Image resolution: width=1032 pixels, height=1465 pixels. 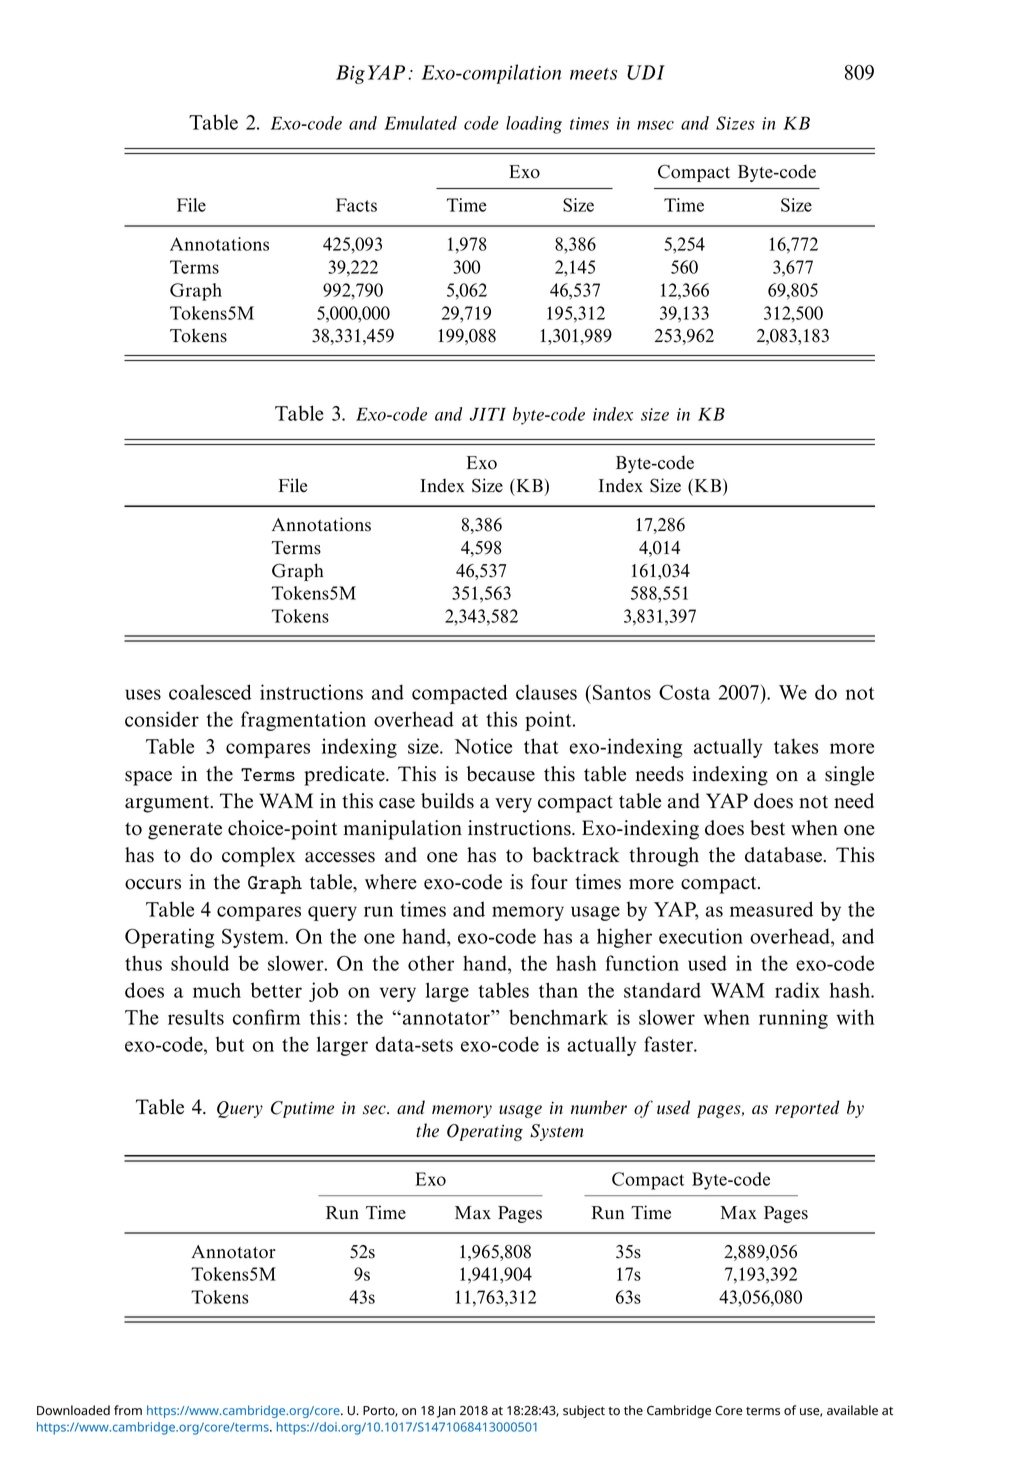 What do you see at coordinates (771, 909) in the screenshot?
I see `measured` at bounding box center [771, 909].
